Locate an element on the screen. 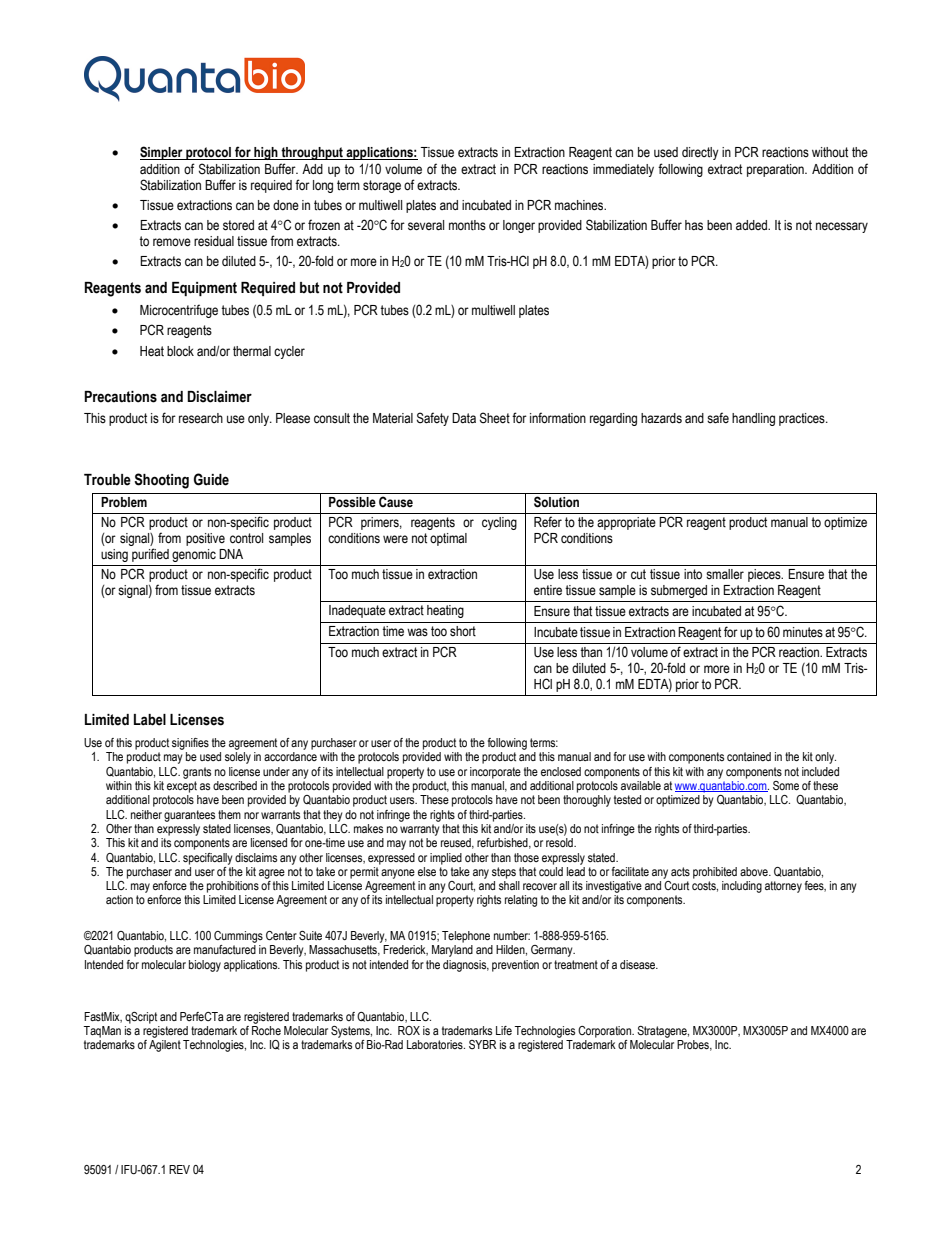 The height and width of the screenshot is (1233, 952). Disclaimer is located at coordinates (219, 397).
